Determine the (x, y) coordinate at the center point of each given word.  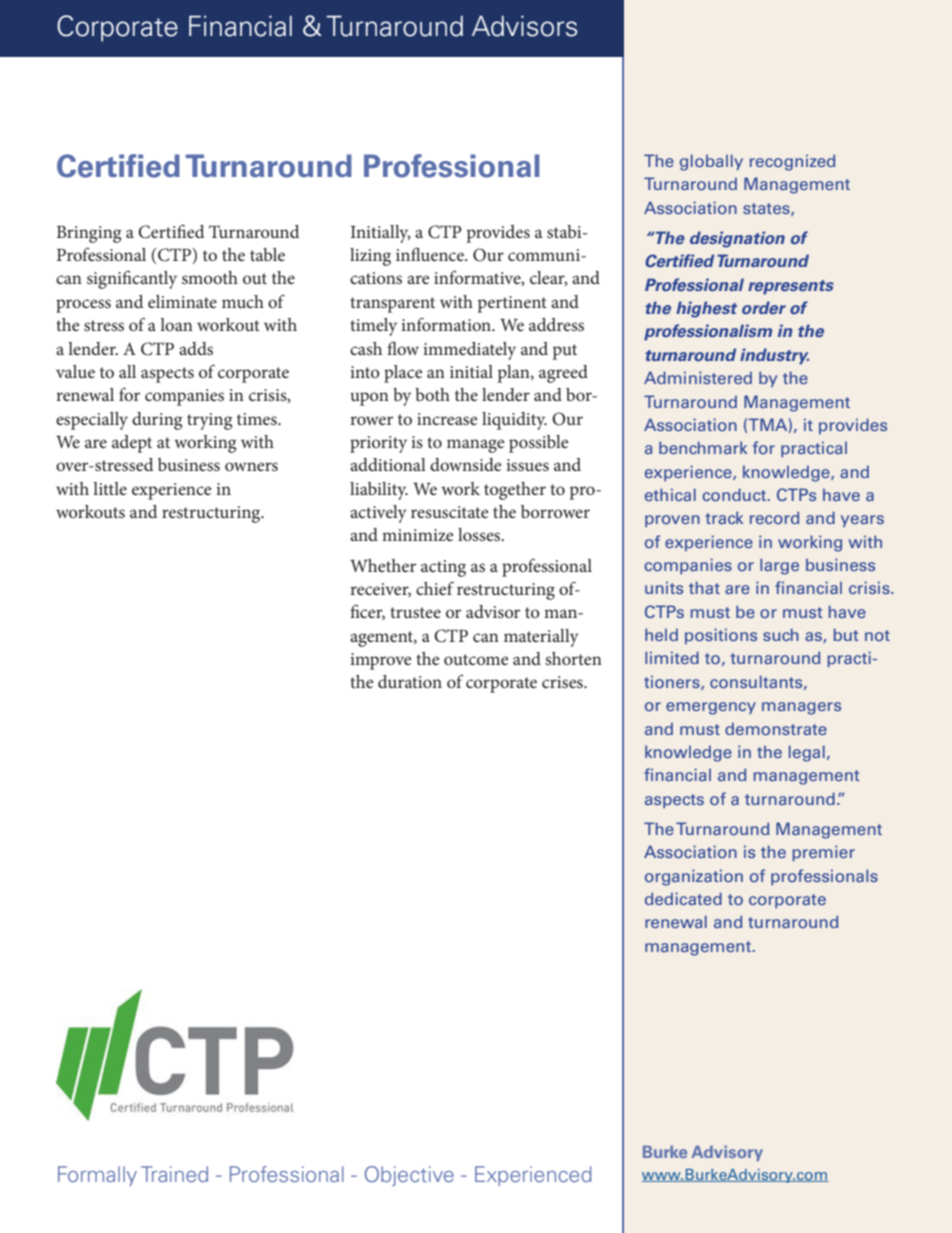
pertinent (512, 304)
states (767, 209)
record (774, 517)
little (110, 488)
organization (694, 877)
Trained (174, 1174)
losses (480, 534)
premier (824, 853)
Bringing (88, 234)
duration (410, 681)
